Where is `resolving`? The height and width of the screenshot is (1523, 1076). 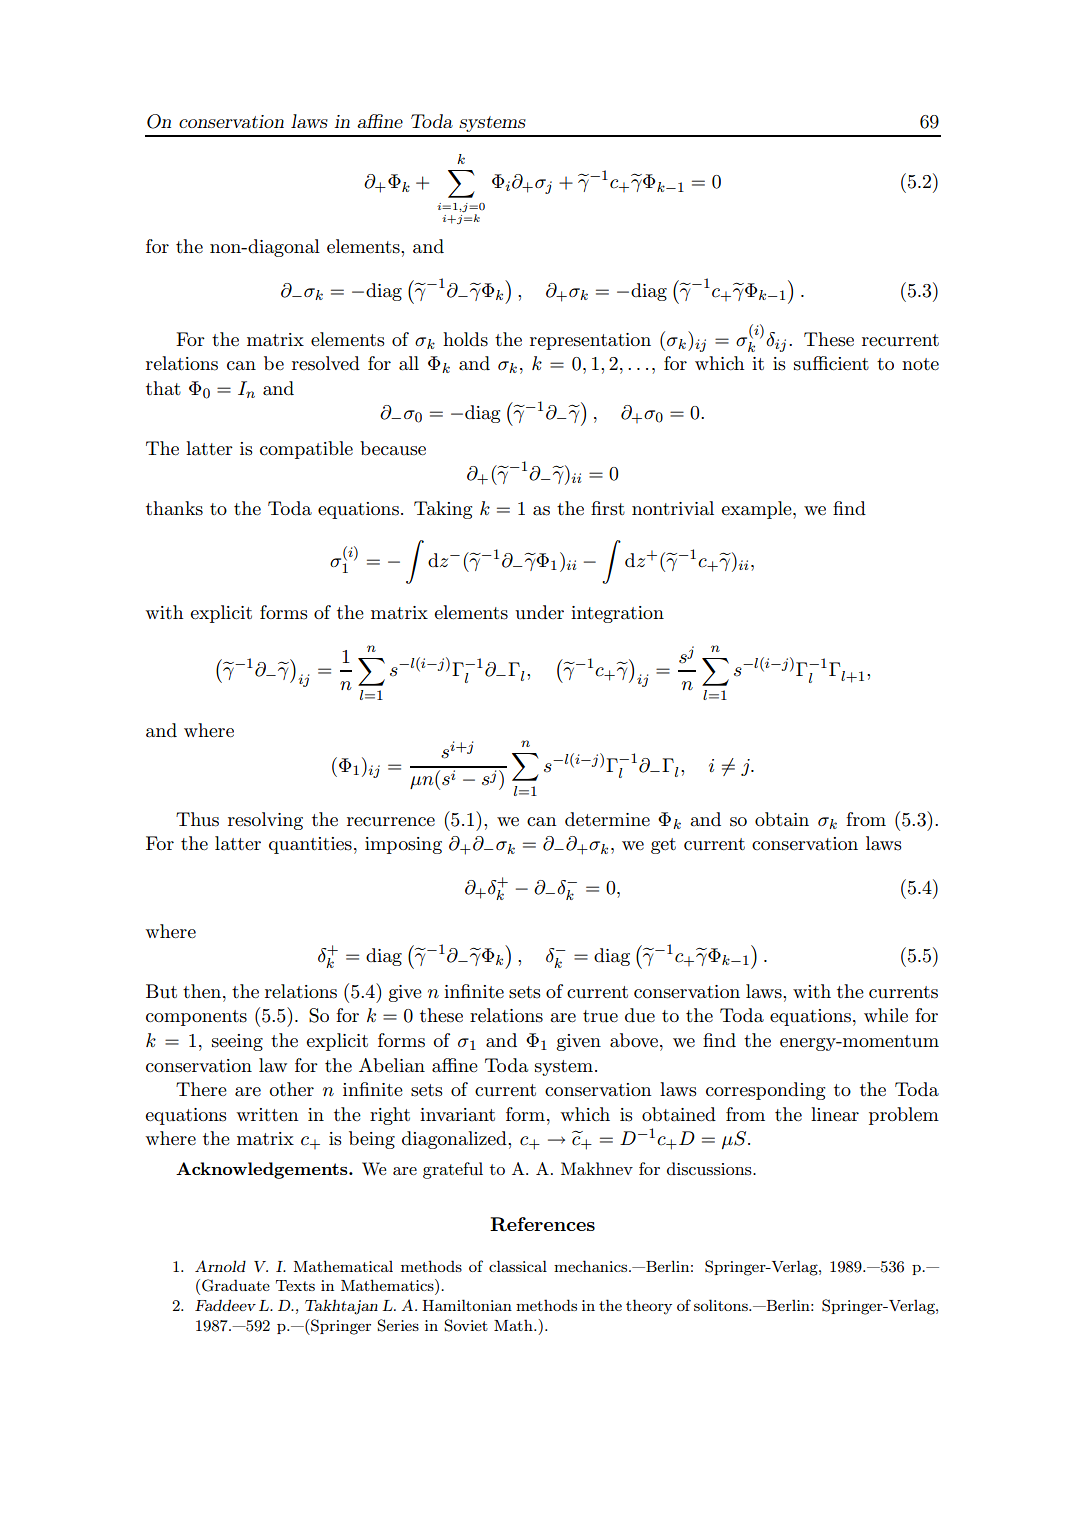 resolving is located at coordinates (265, 821).
